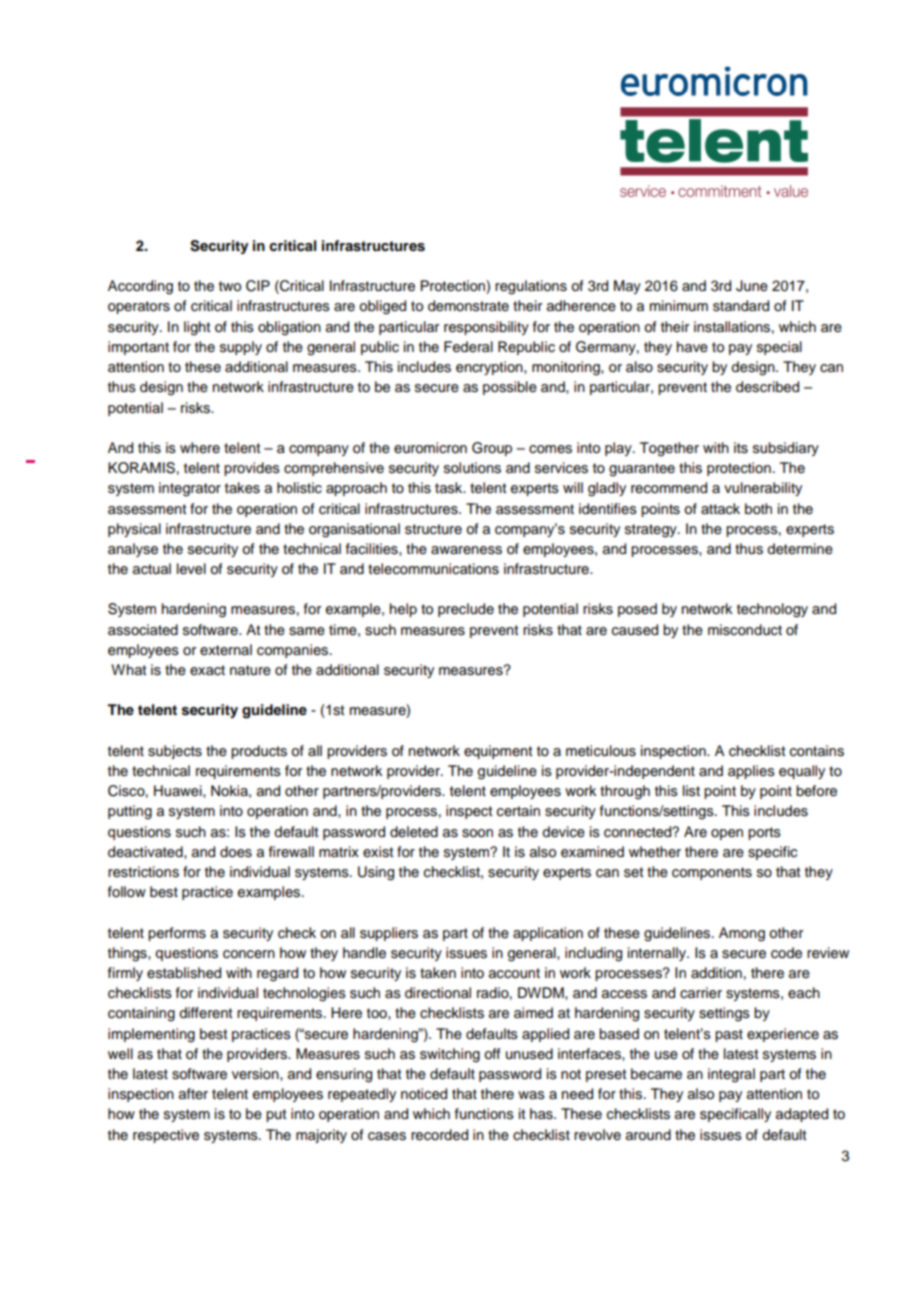  Describe the element at coordinates (817, 751) in the screenshot. I see `contains` at that location.
